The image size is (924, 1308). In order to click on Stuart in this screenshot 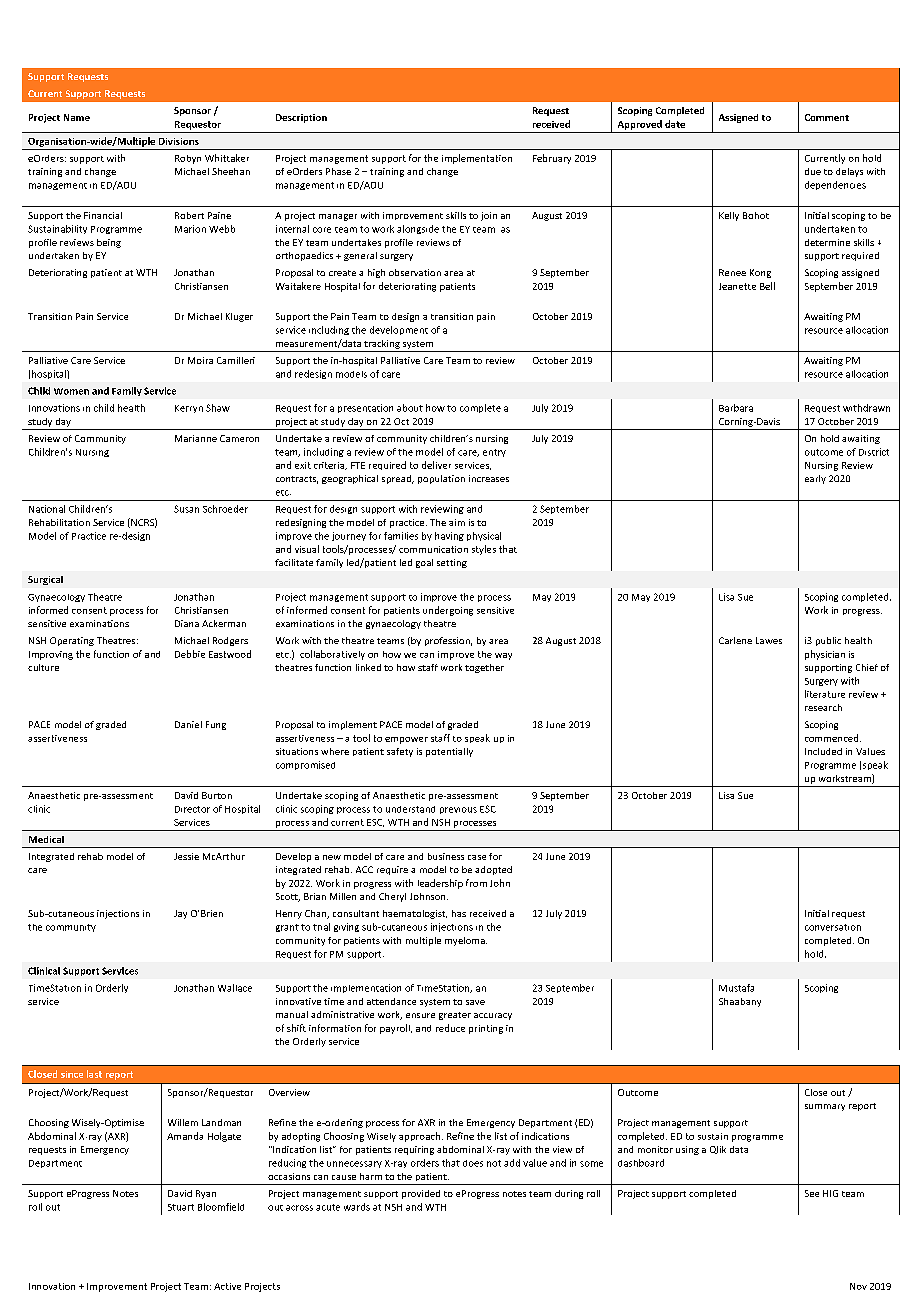, I will do `click(181, 1207)`.
